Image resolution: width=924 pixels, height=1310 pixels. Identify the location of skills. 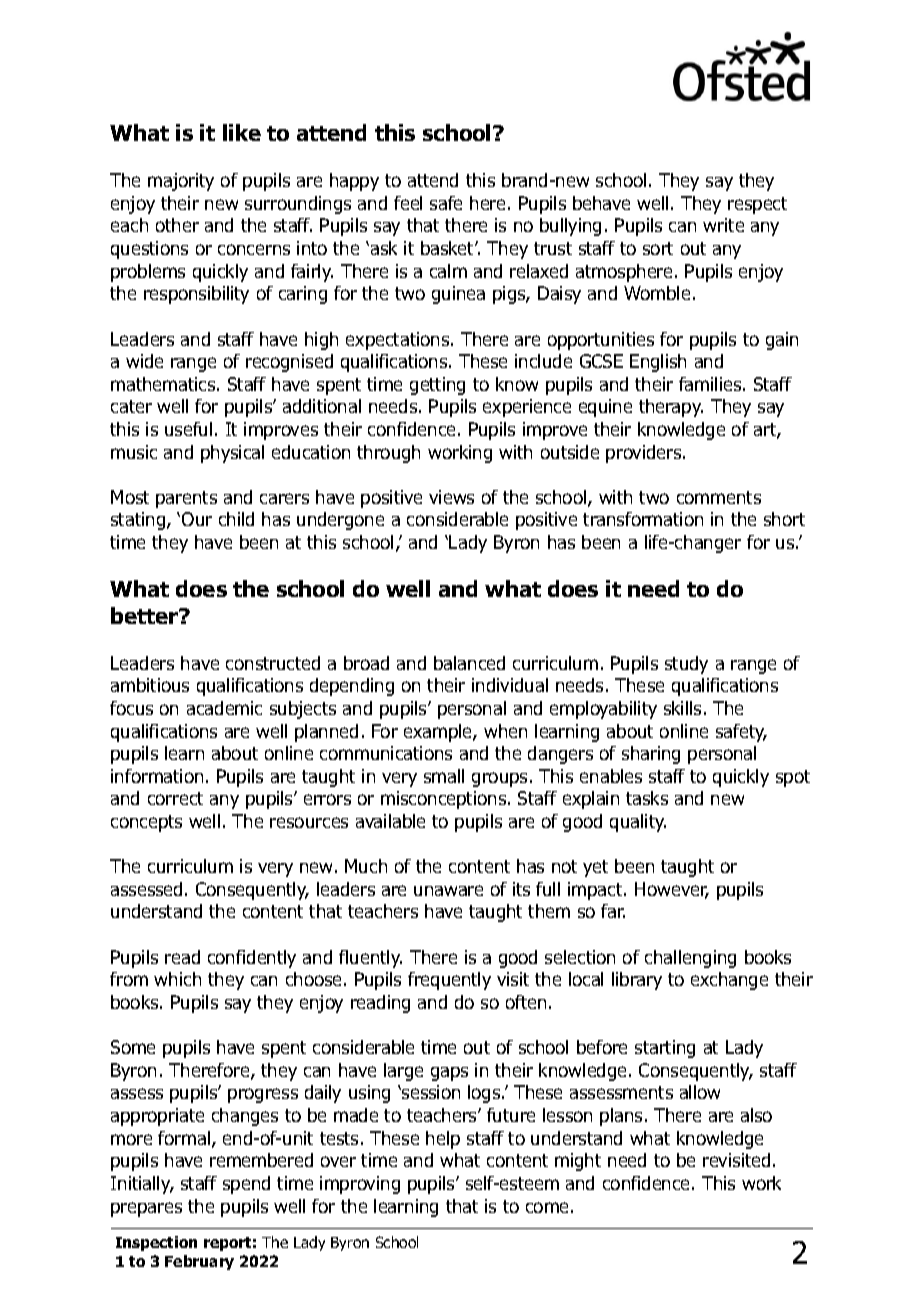
(682, 708).
